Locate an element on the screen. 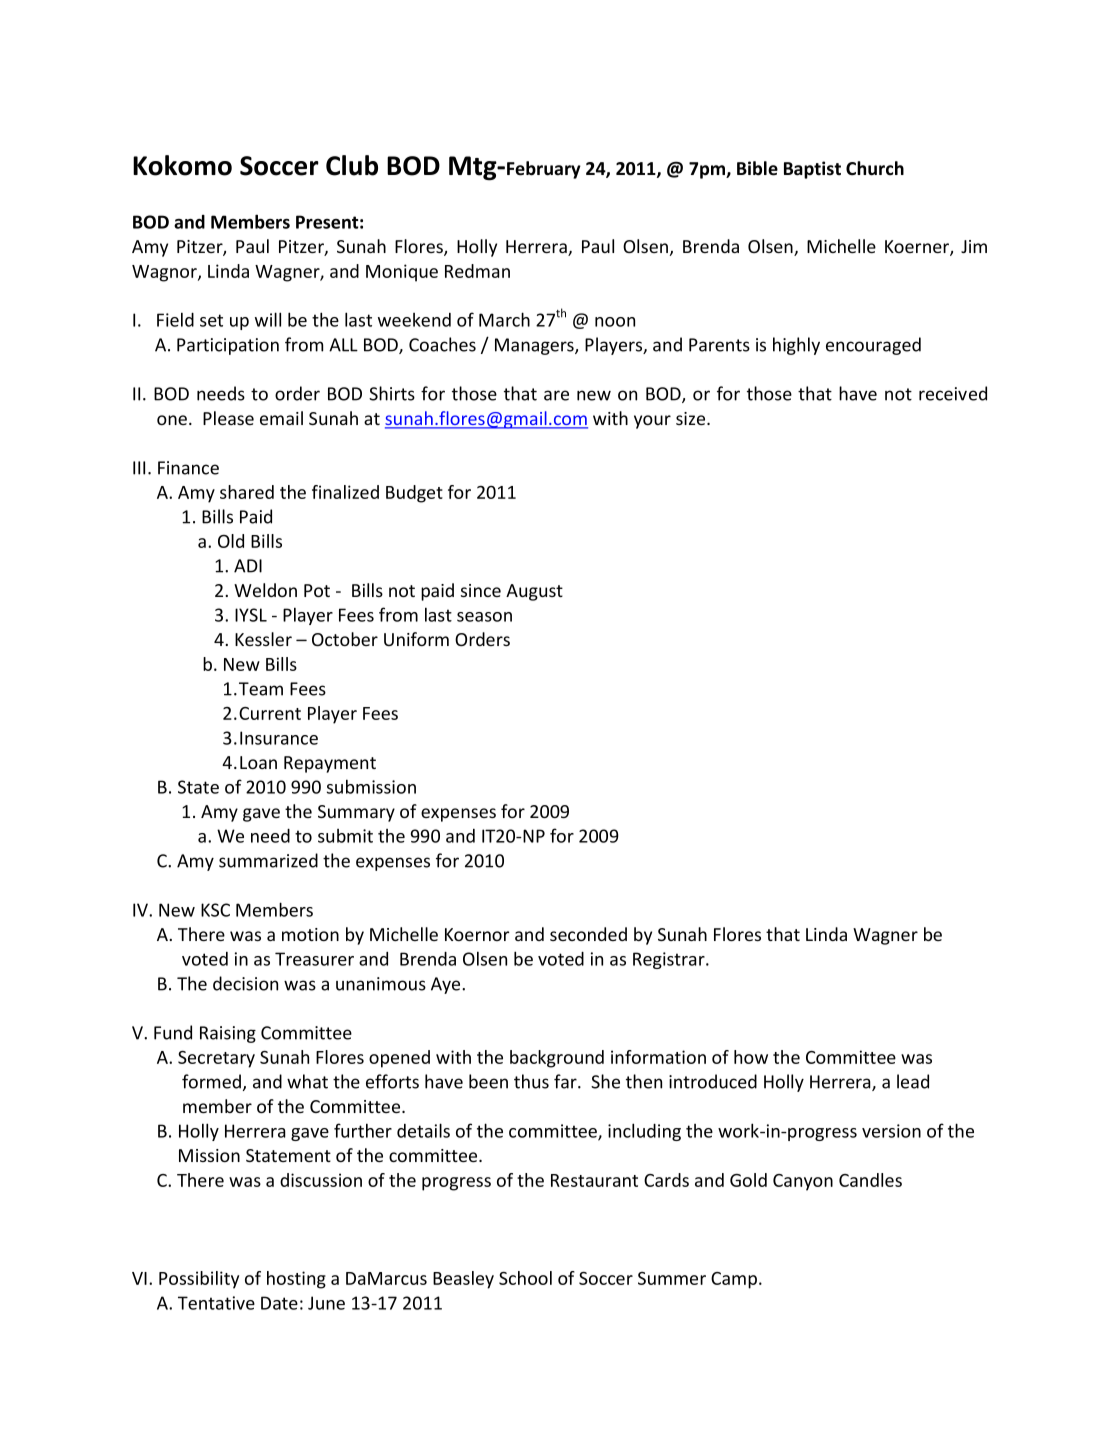  Redman is located at coordinates (477, 271).
